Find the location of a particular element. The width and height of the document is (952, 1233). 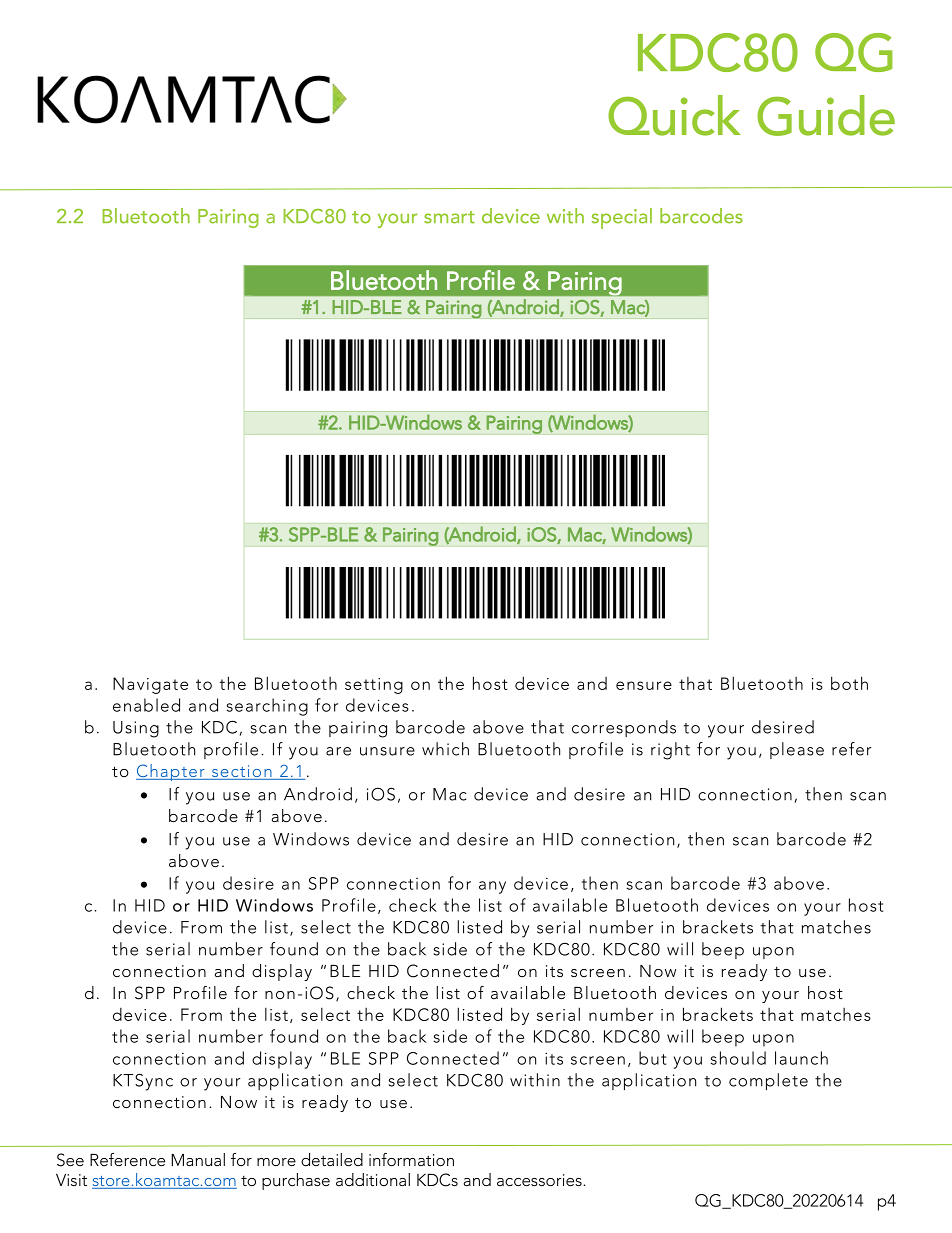

both is located at coordinates (849, 683).
